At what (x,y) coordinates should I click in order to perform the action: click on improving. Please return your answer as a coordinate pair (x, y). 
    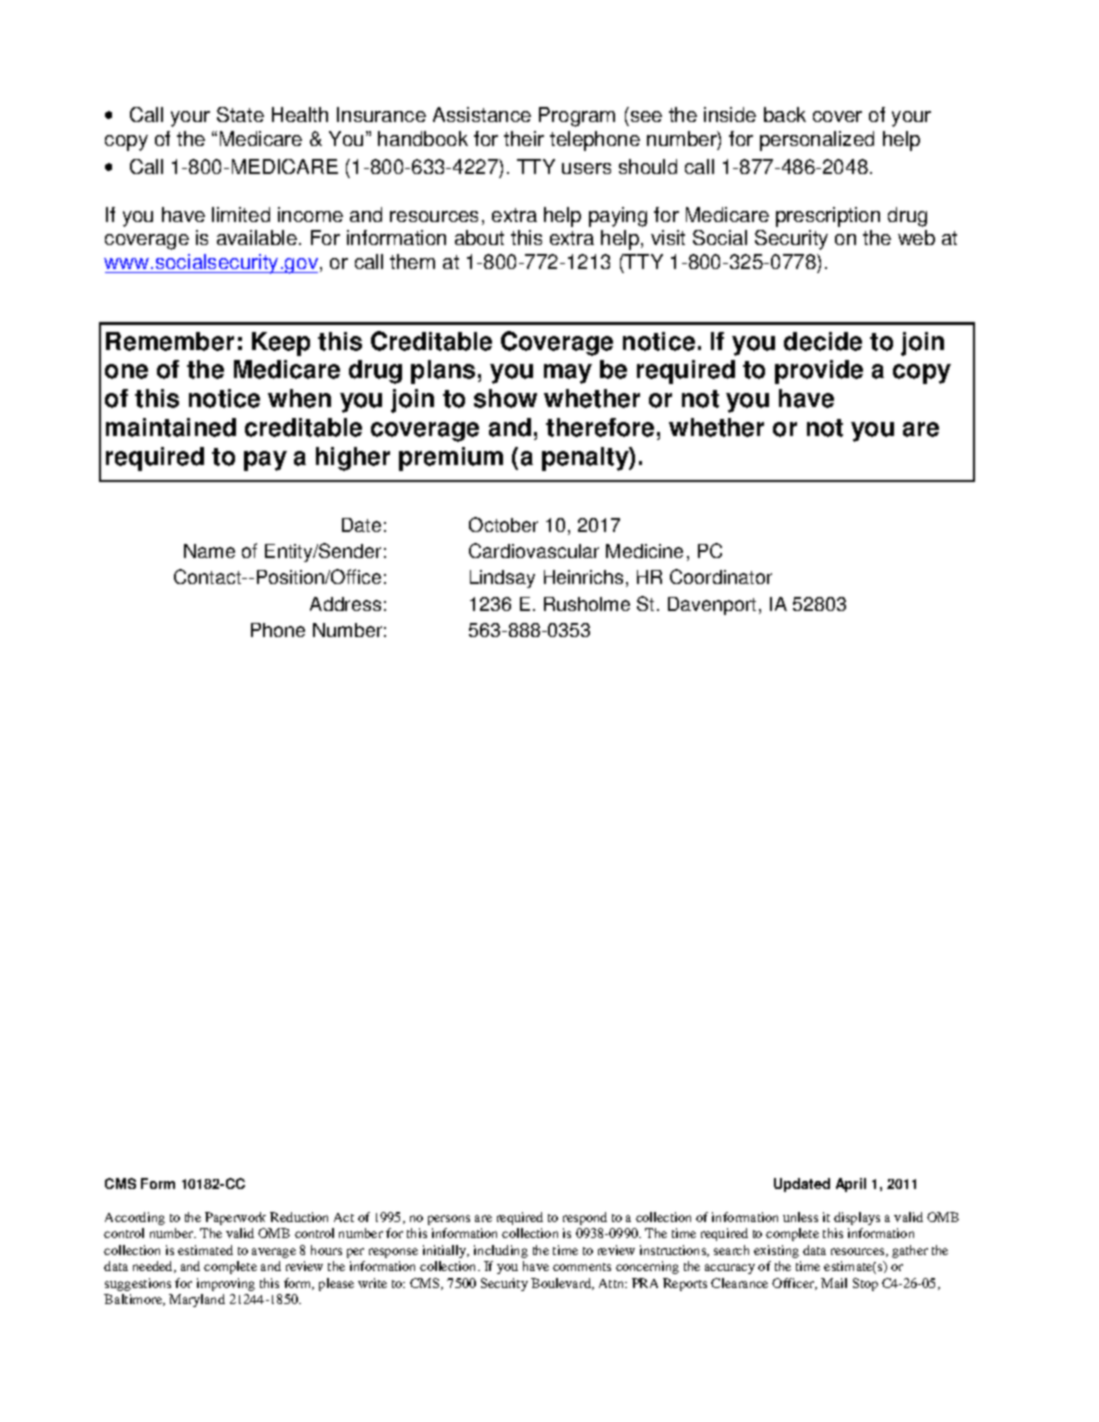
    Looking at the image, I should click on (226, 1284).
